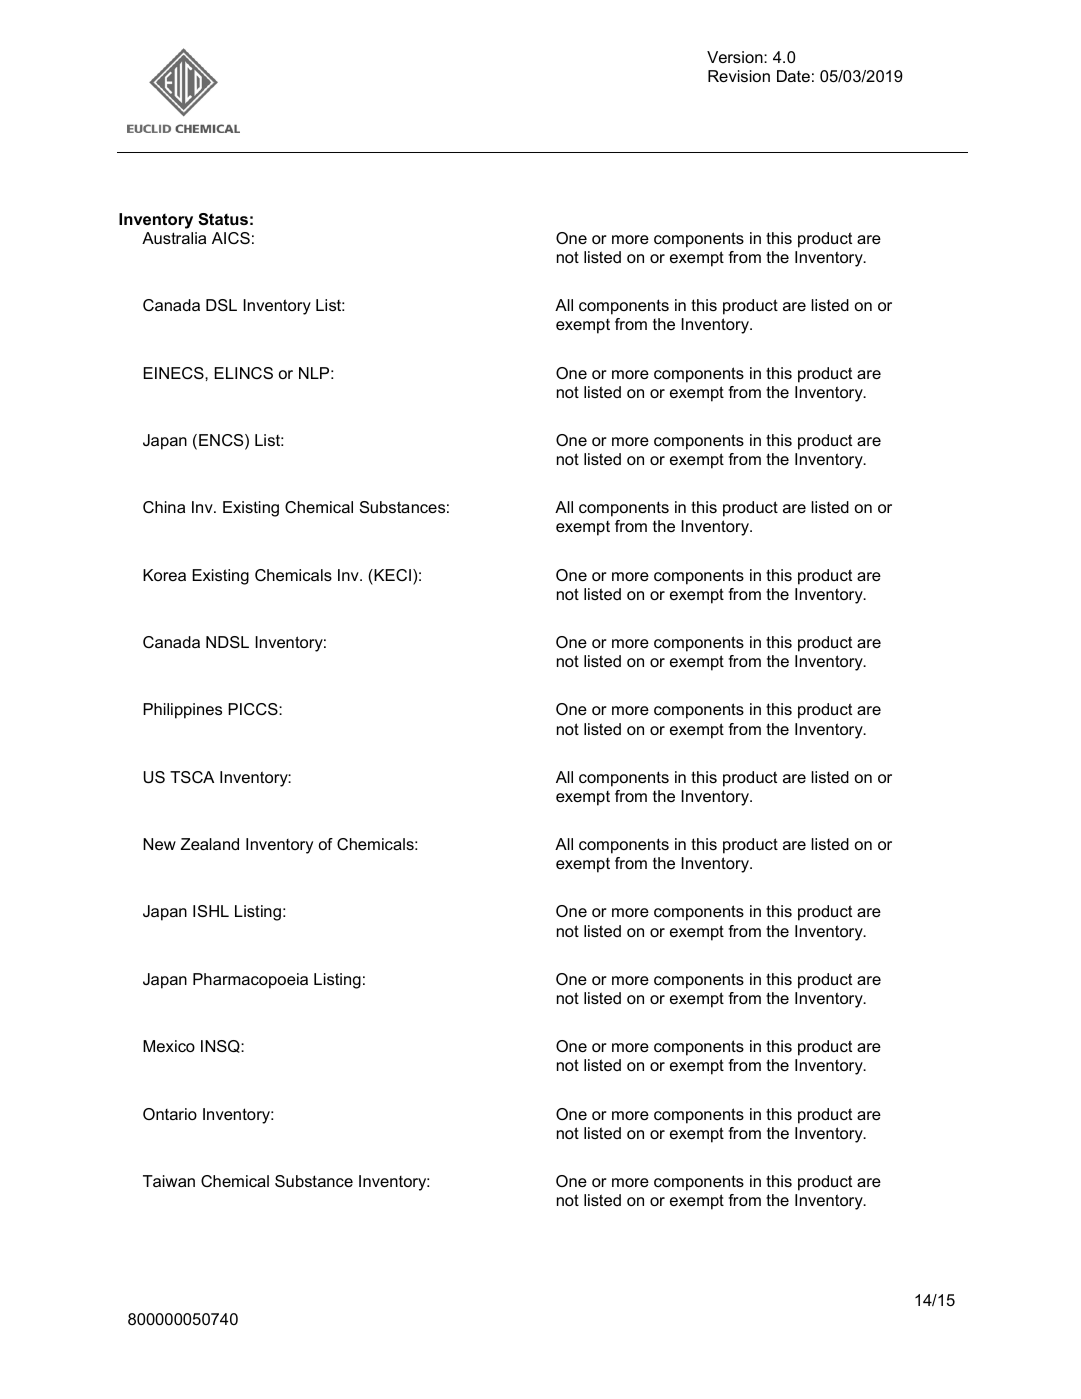 The image size is (1081, 1399). Describe the element at coordinates (736, 57) in the document. I see `Version` at that location.
